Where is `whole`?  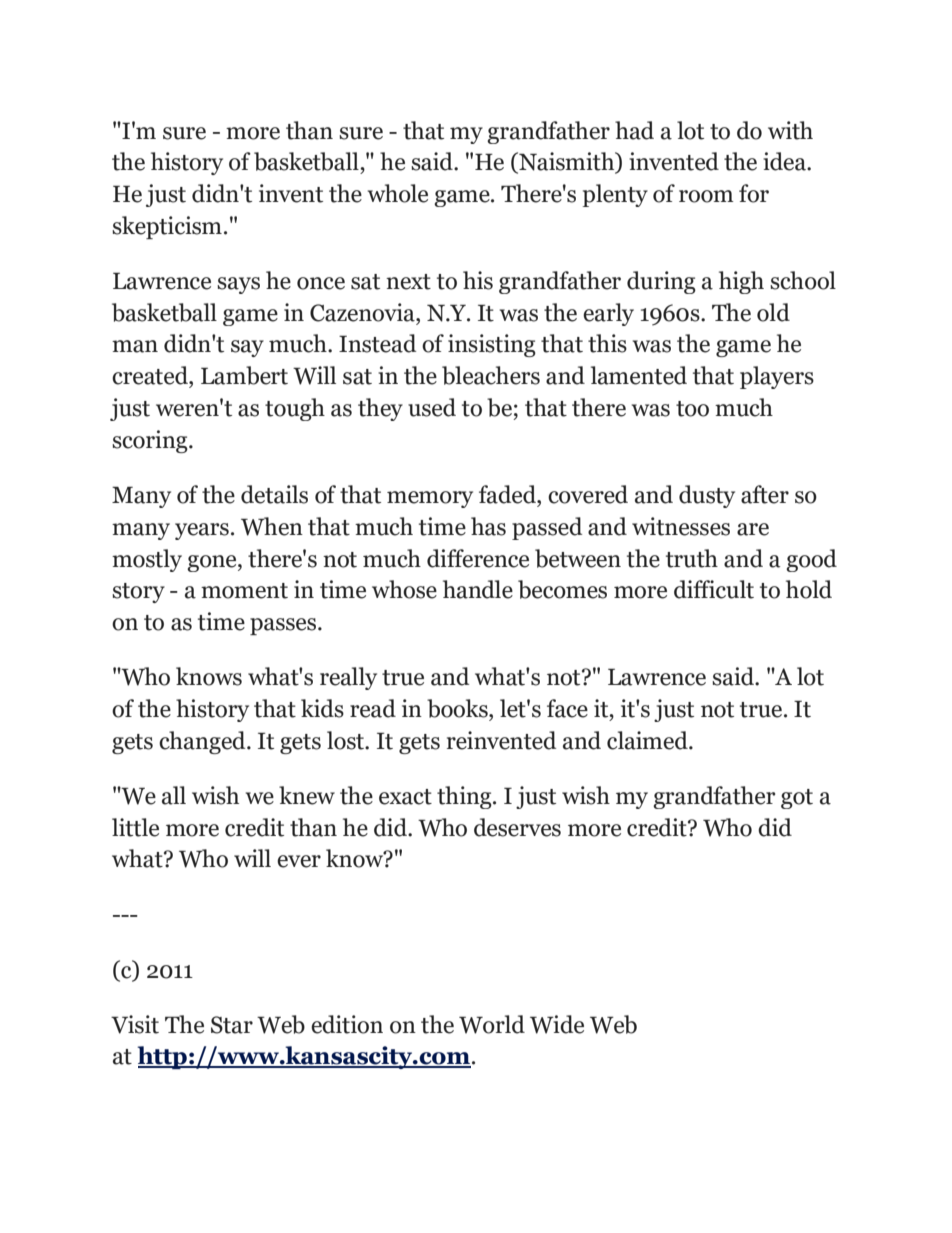
whole is located at coordinates (398, 193).
